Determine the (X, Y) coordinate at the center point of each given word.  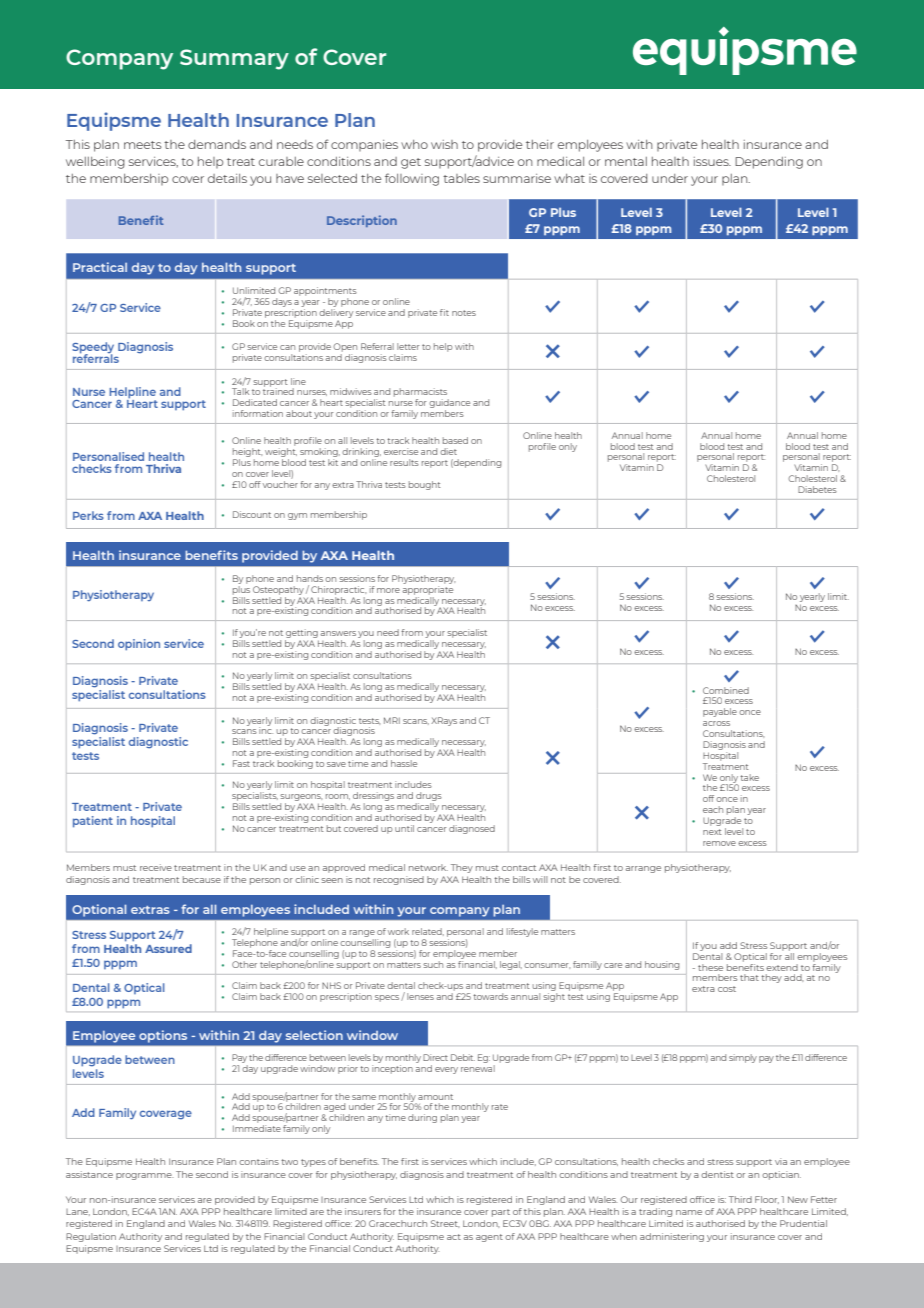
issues (712, 161)
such (433, 964)
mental (626, 161)
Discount (252, 514)
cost (727, 989)
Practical (100, 267)
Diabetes (817, 489)
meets (143, 145)
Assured (168, 948)
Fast (241, 763)
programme (144, 1176)
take (749, 777)
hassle (404, 763)
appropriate (427, 589)
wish (444, 144)
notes (464, 313)
